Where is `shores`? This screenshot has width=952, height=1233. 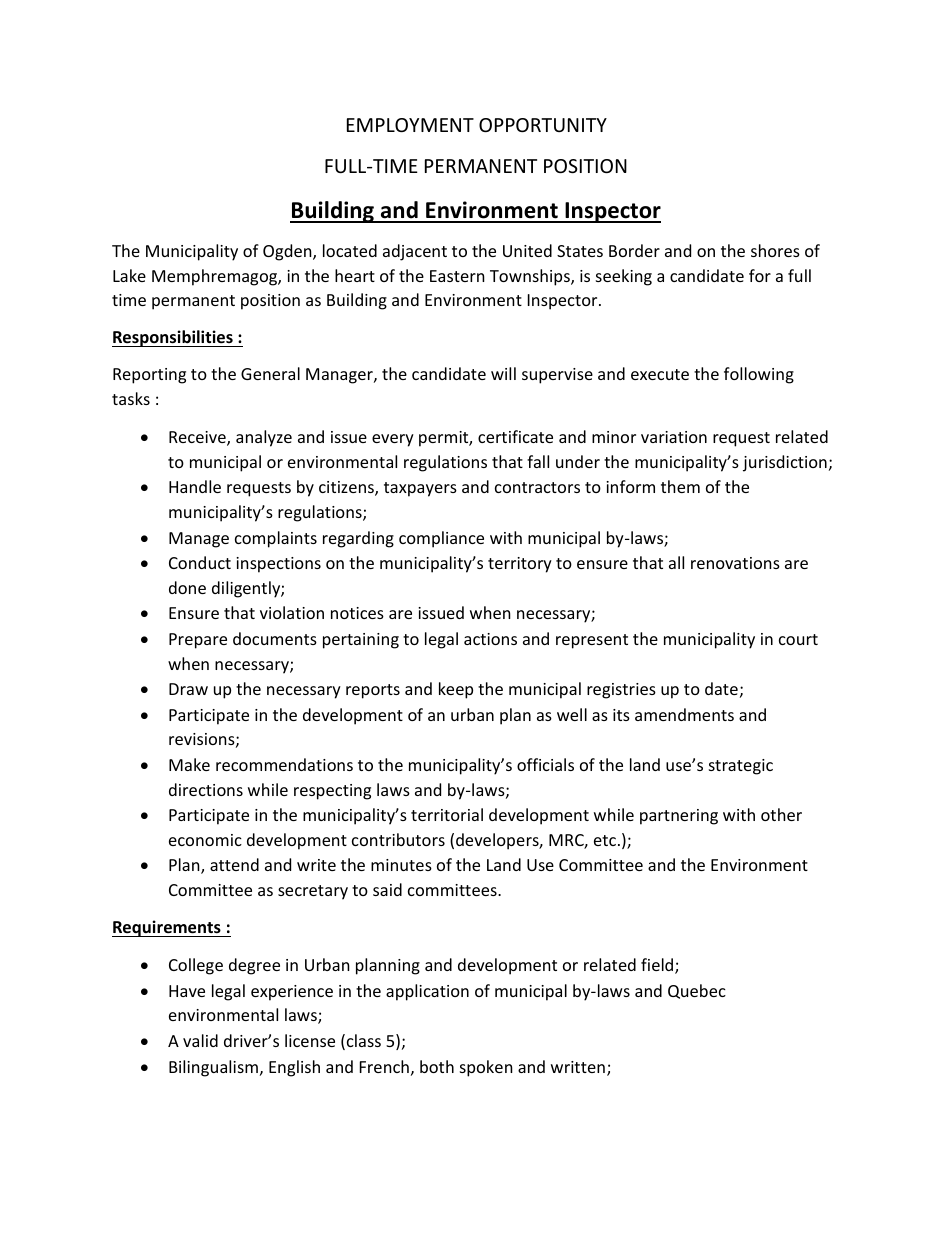 shores is located at coordinates (775, 250).
